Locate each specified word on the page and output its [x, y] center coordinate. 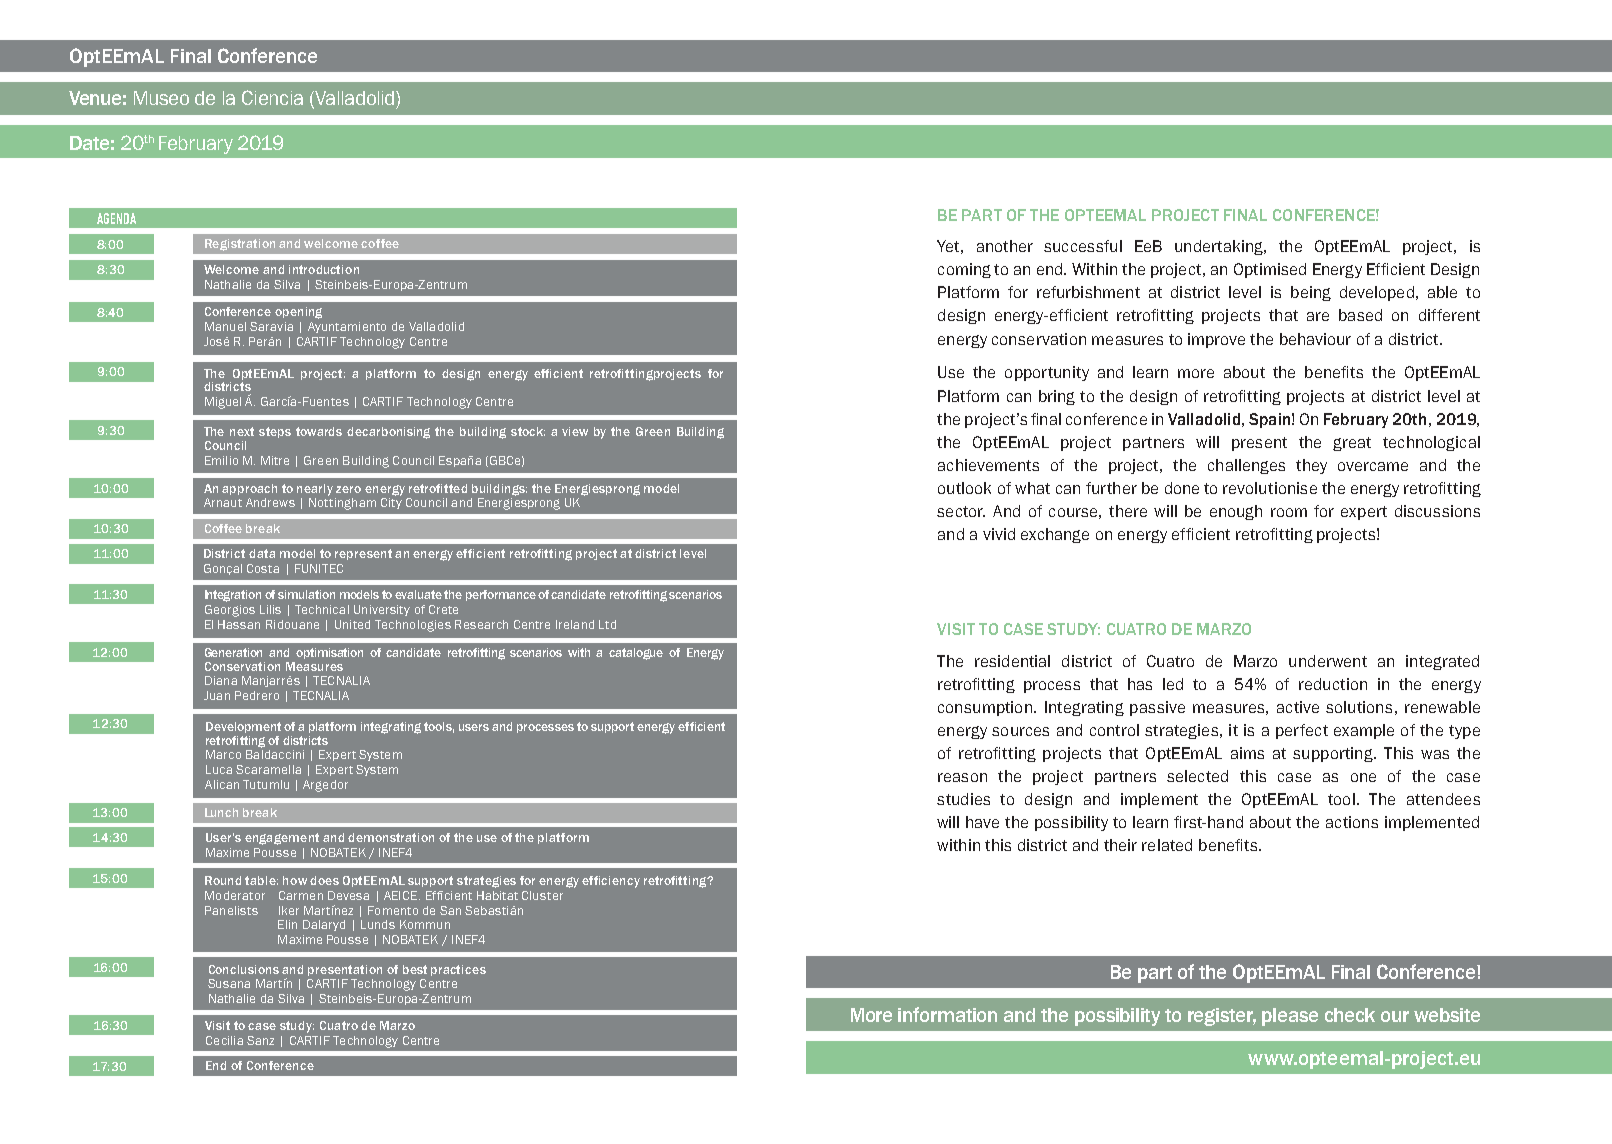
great [1352, 444]
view [575, 431]
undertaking [1220, 247]
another [1005, 246]
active [1298, 707]
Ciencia [272, 97]
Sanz [260, 1040]
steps [275, 432]
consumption [985, 708]
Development [243, 727]
